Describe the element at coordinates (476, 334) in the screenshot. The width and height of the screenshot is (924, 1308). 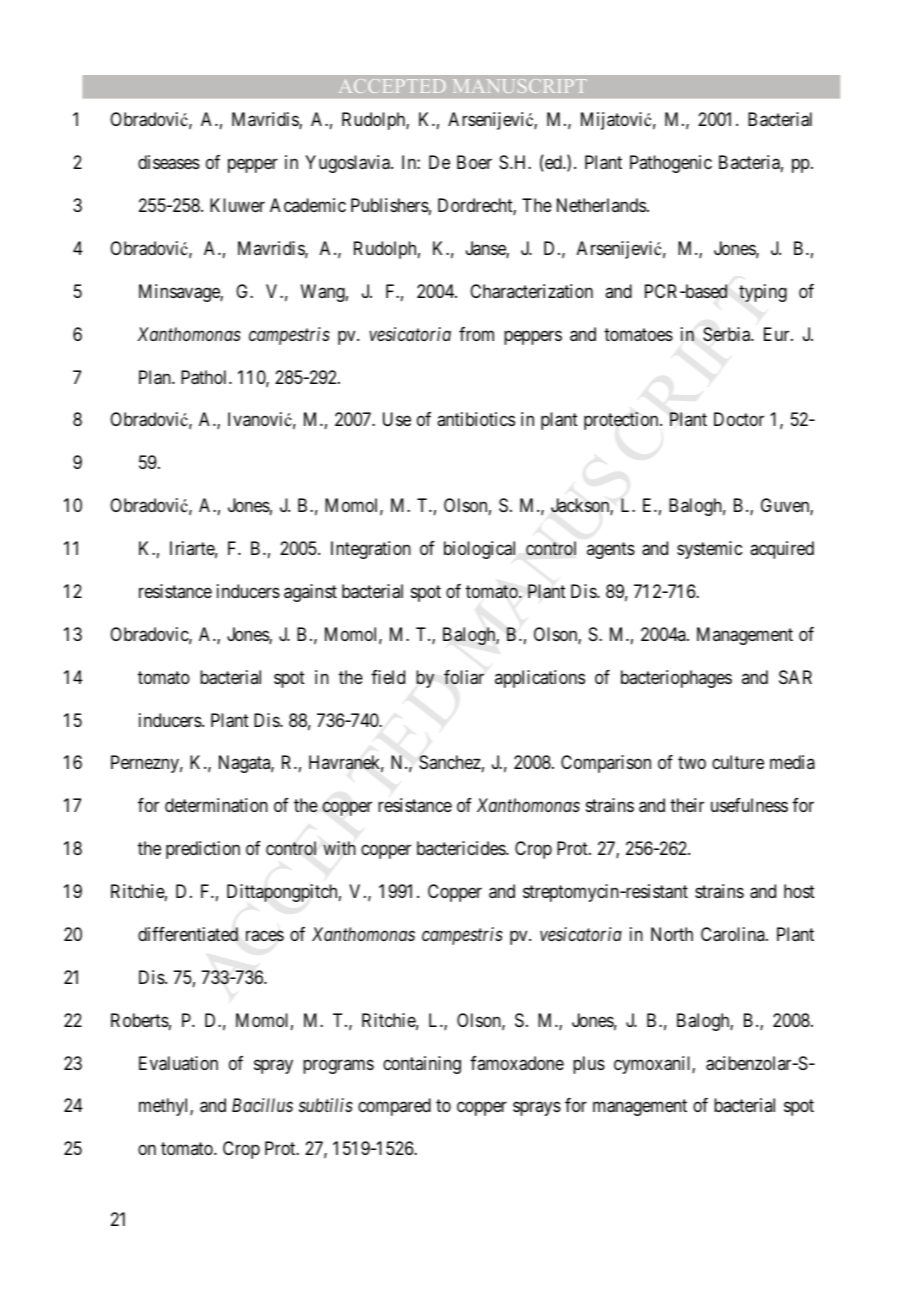
I see `from` at that location.
